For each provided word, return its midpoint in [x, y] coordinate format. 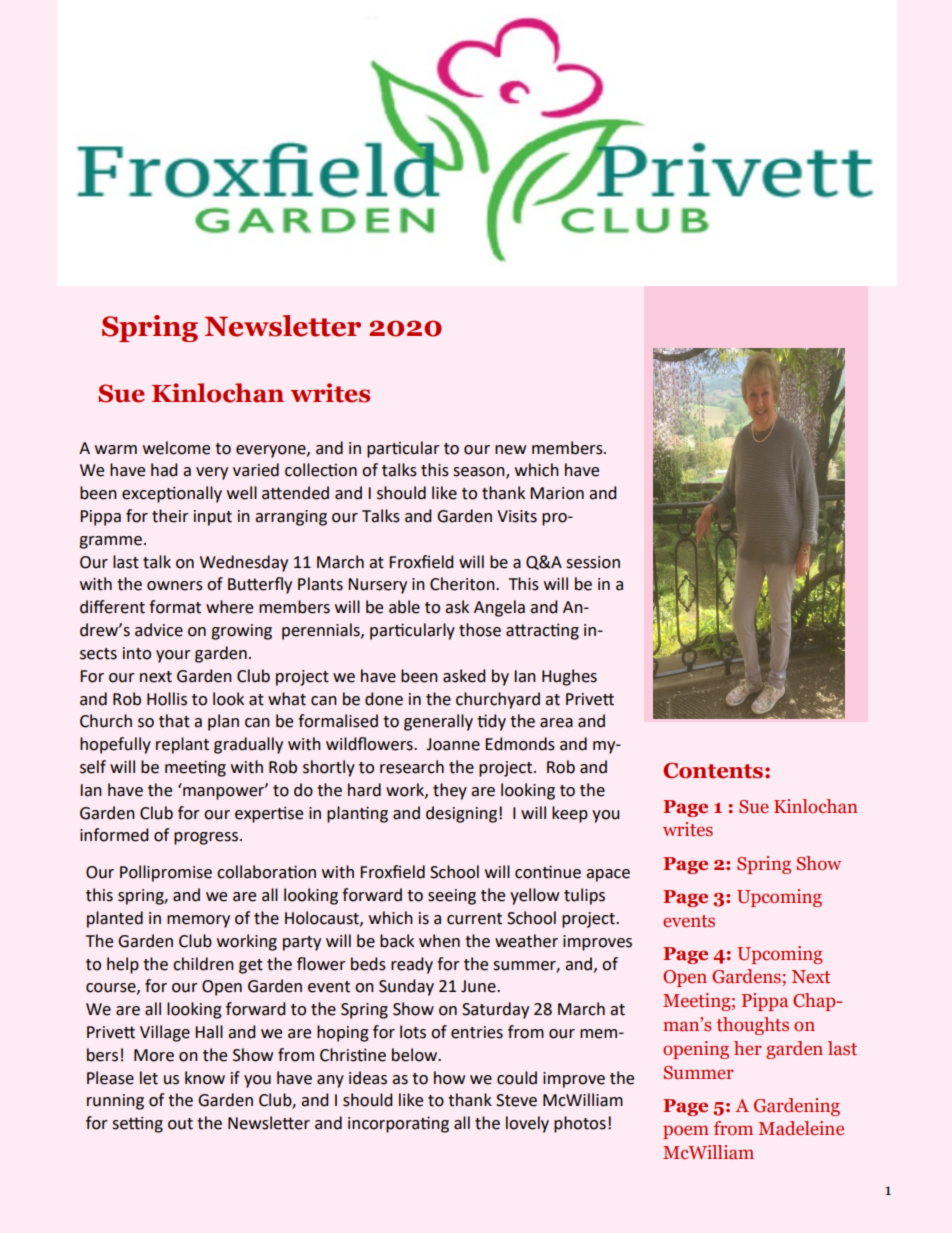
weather [526, 941]
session [593, 562]
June [479, 986]
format [175, 607]
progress [207, 838]
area [556, 723]
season [480, 473]
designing [463, 814]
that [174, 721]
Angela [499, 608]
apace [608, 875]
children [203, 964]
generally [438, 722]
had [164, 470]
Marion [557, 493]
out [180, 1124]
